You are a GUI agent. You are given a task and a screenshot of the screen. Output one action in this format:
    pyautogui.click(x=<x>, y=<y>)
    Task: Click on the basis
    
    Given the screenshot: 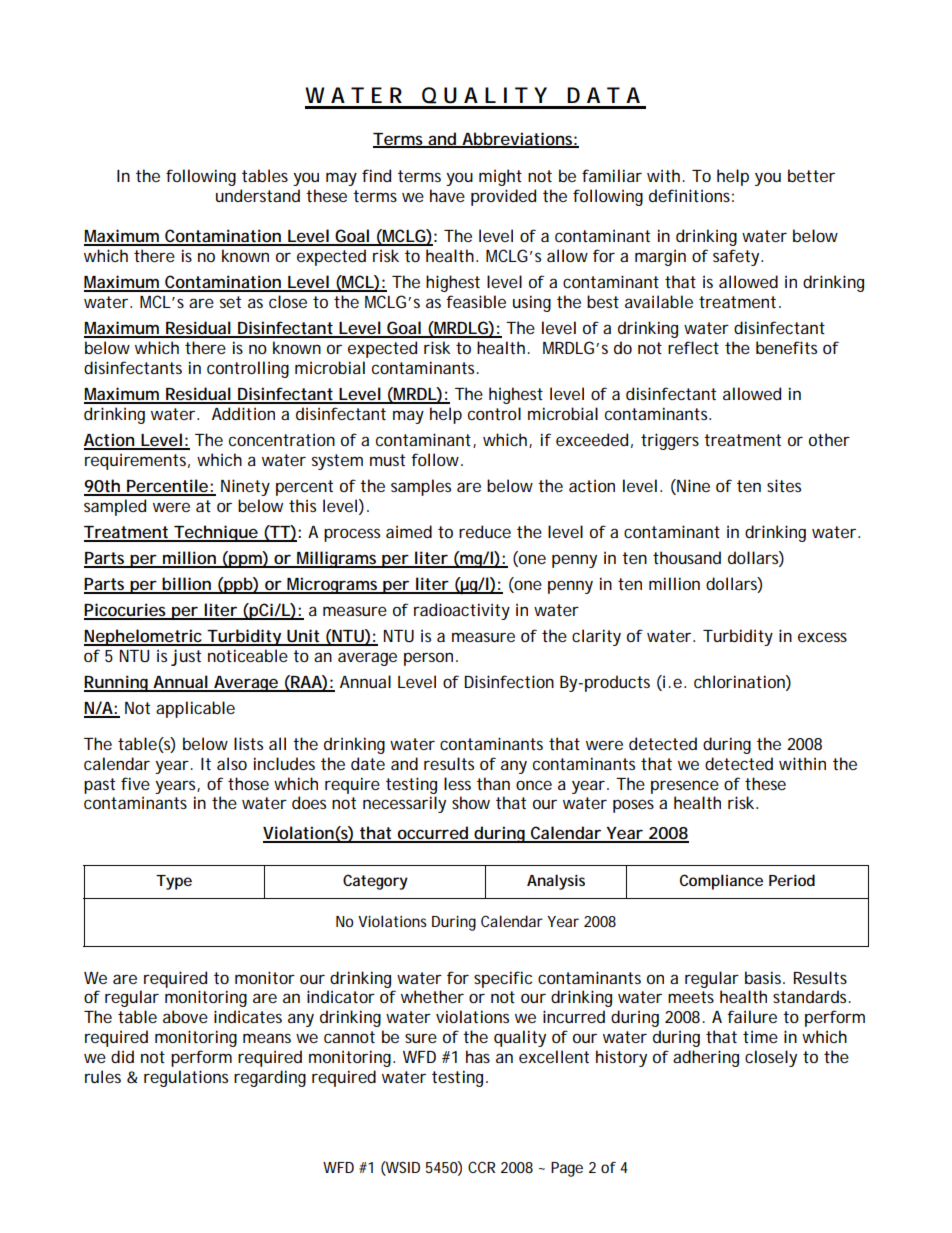 What is the action you would take?
    pyautogui.click(x=765, y=977)
